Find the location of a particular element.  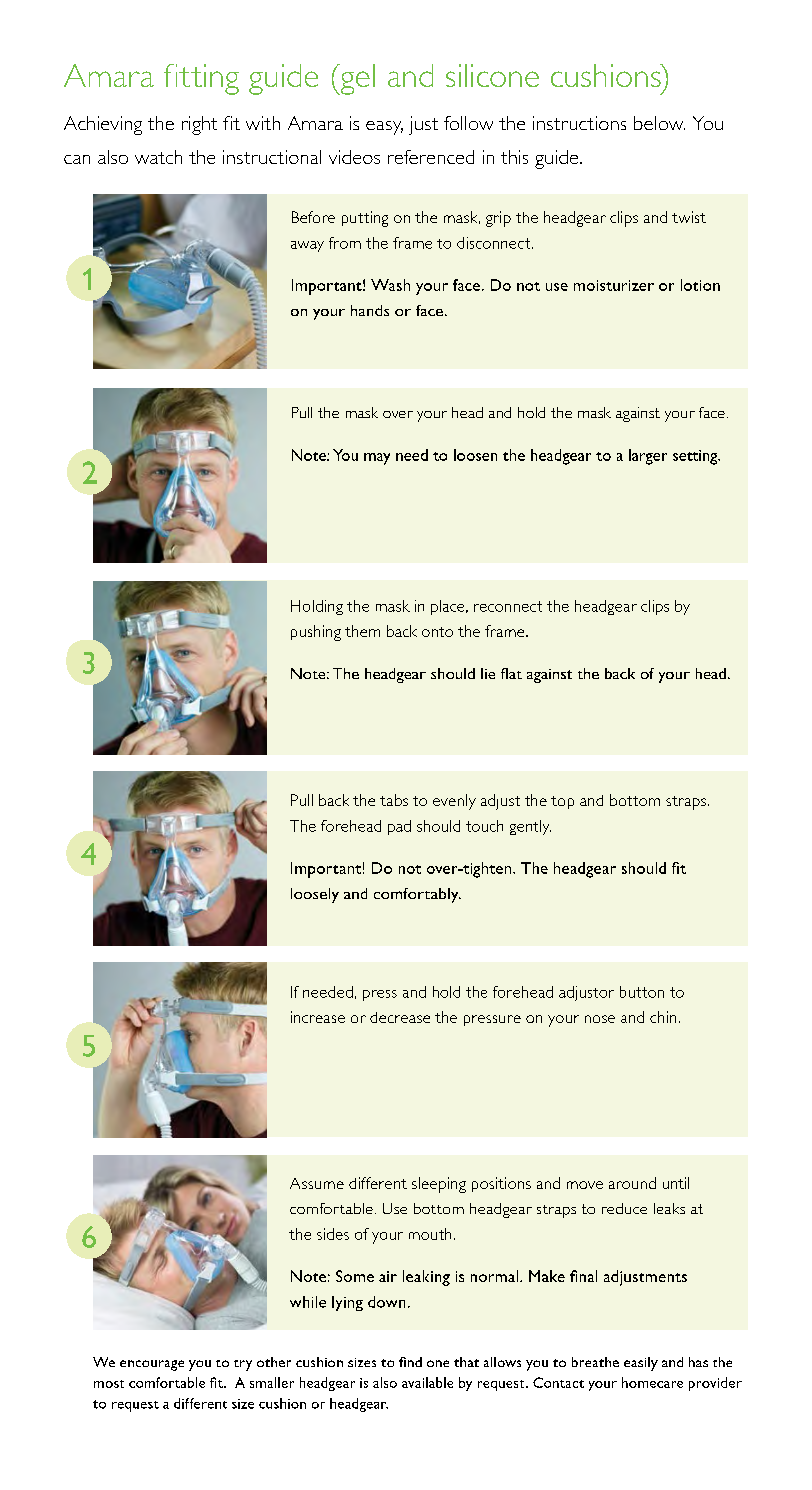

find is located at coordinates (410, 1362).
